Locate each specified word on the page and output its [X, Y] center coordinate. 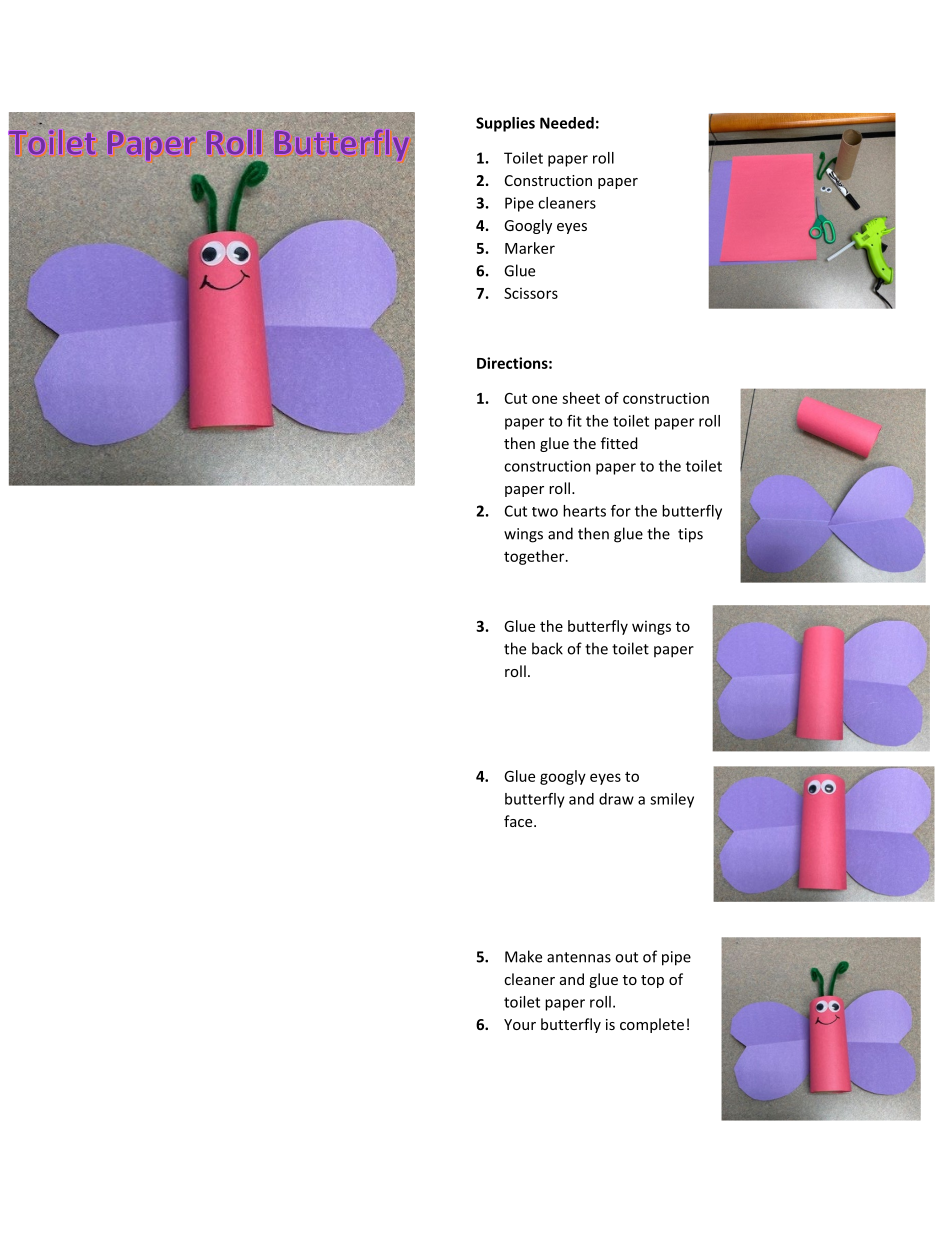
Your [520, 1024]
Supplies [505, 124]
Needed [567, 123]
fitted [619, 443]
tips [690, 535]
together [535, 557]
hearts [584, 511]
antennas [579, 957]
